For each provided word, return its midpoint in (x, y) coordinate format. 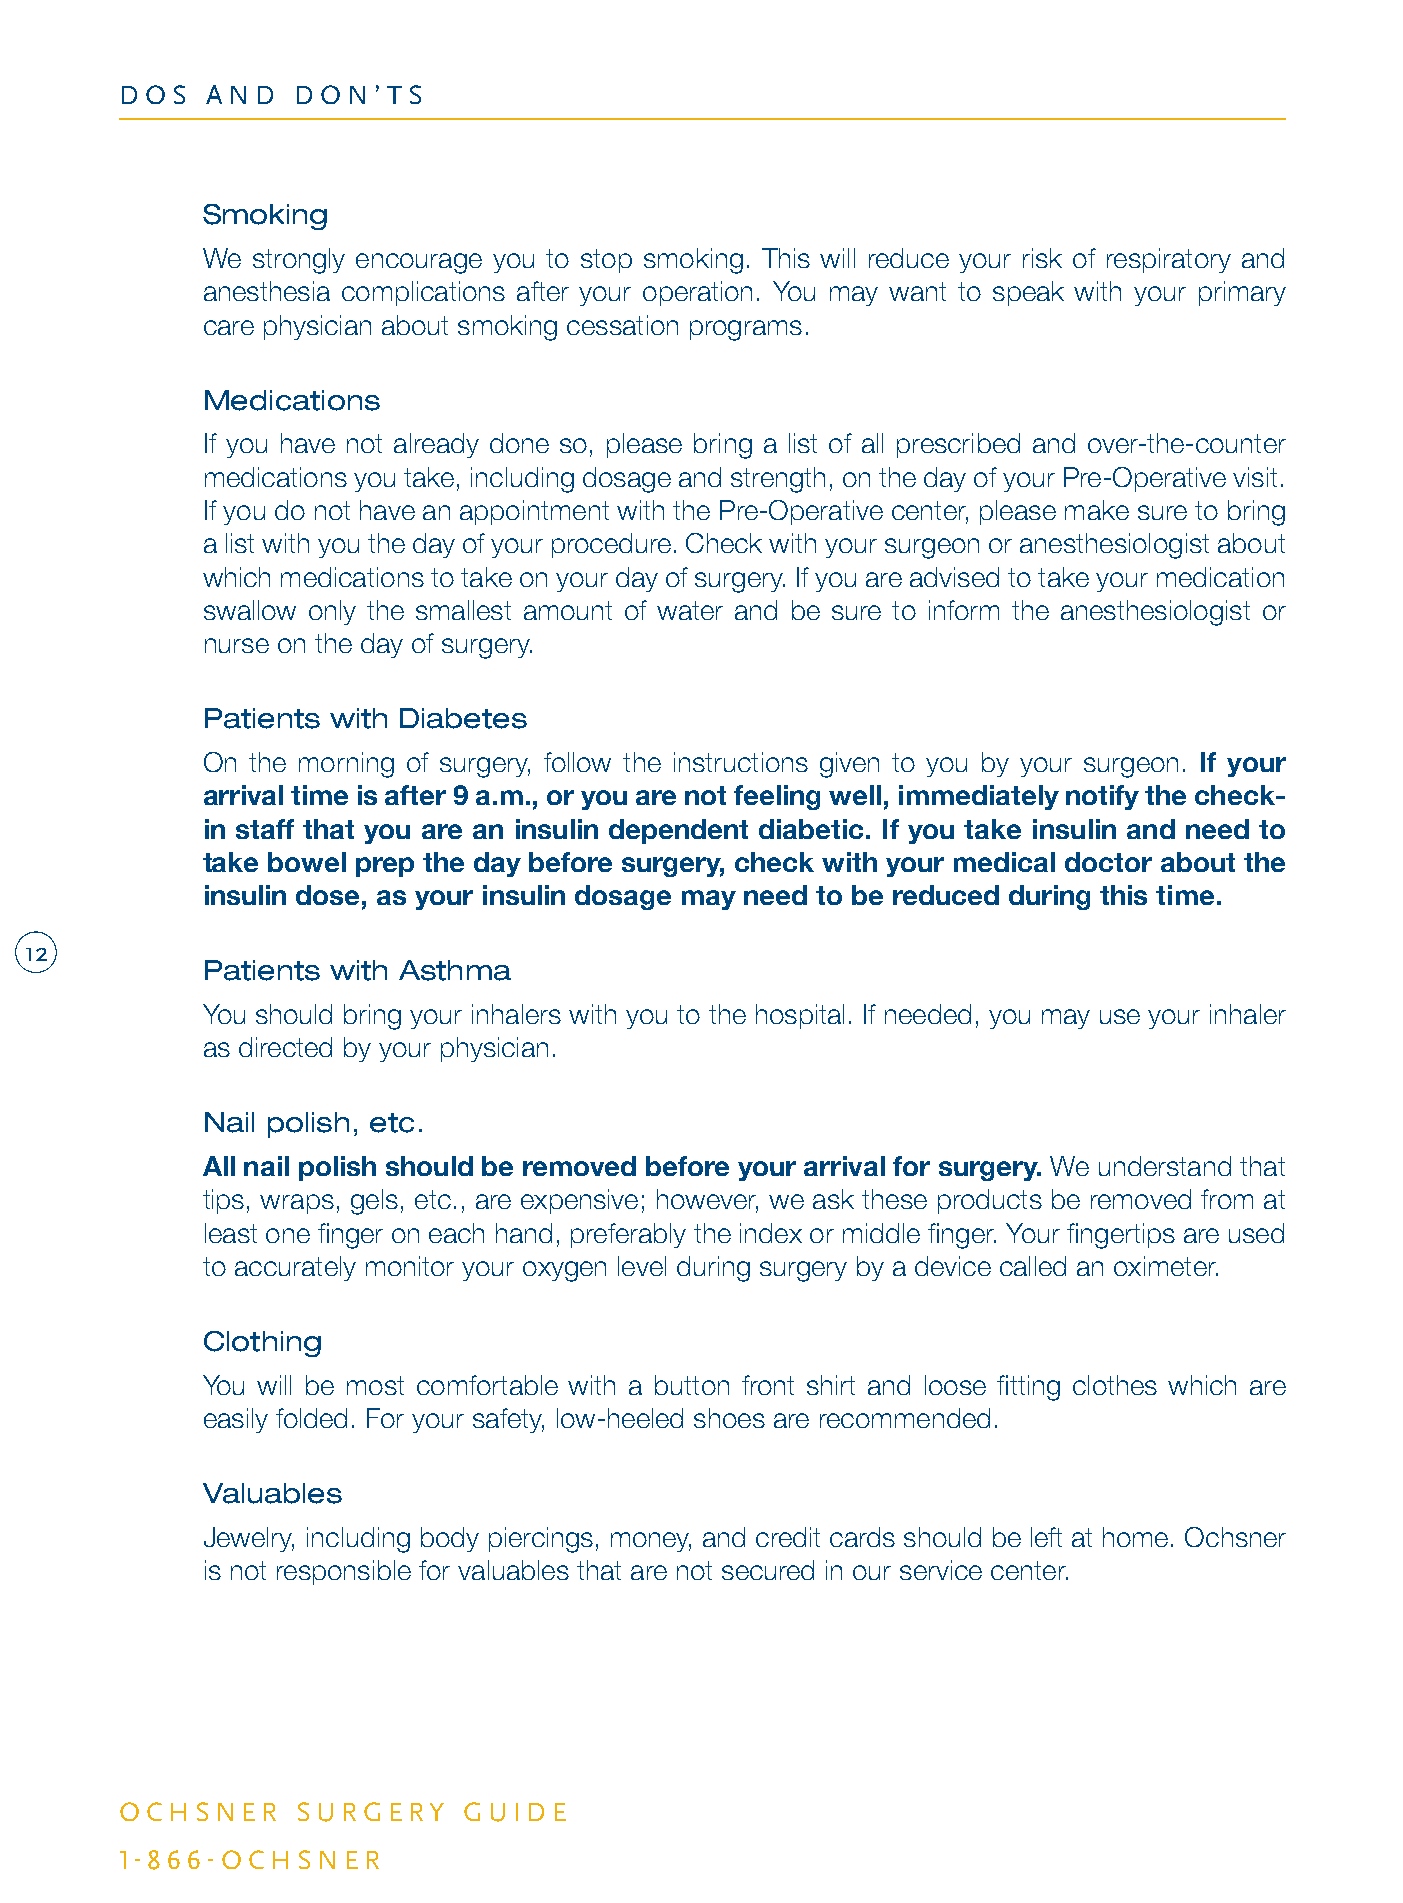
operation (697, 293)
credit (788, 1537)
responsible (344, 1572)
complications (423, 293)
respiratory (1169, 260)
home (1135, 1537)
